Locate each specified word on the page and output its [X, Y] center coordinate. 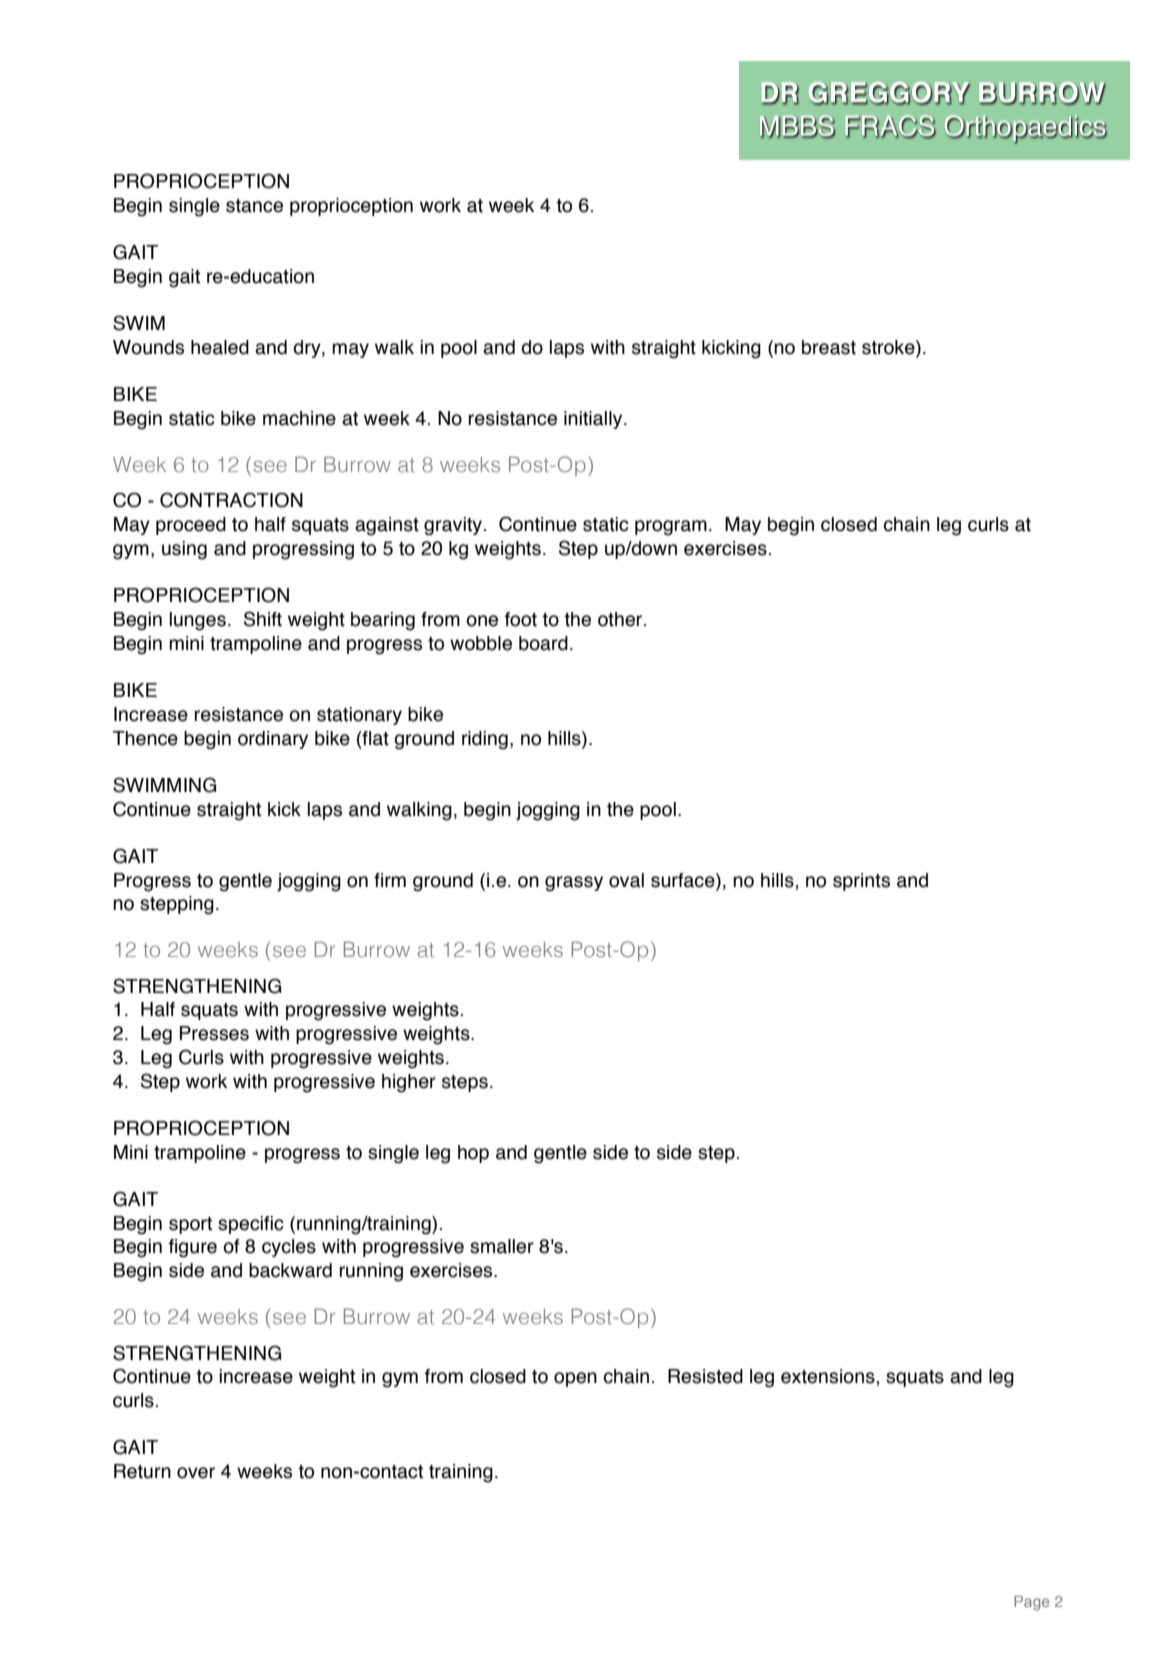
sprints [861, 882]
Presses [214, 1033]
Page [1032, 1603]
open [575, 1379]
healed [220, 347]
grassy [574, 884]
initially [594, 420]
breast [829, 347]
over [196, 1473]
